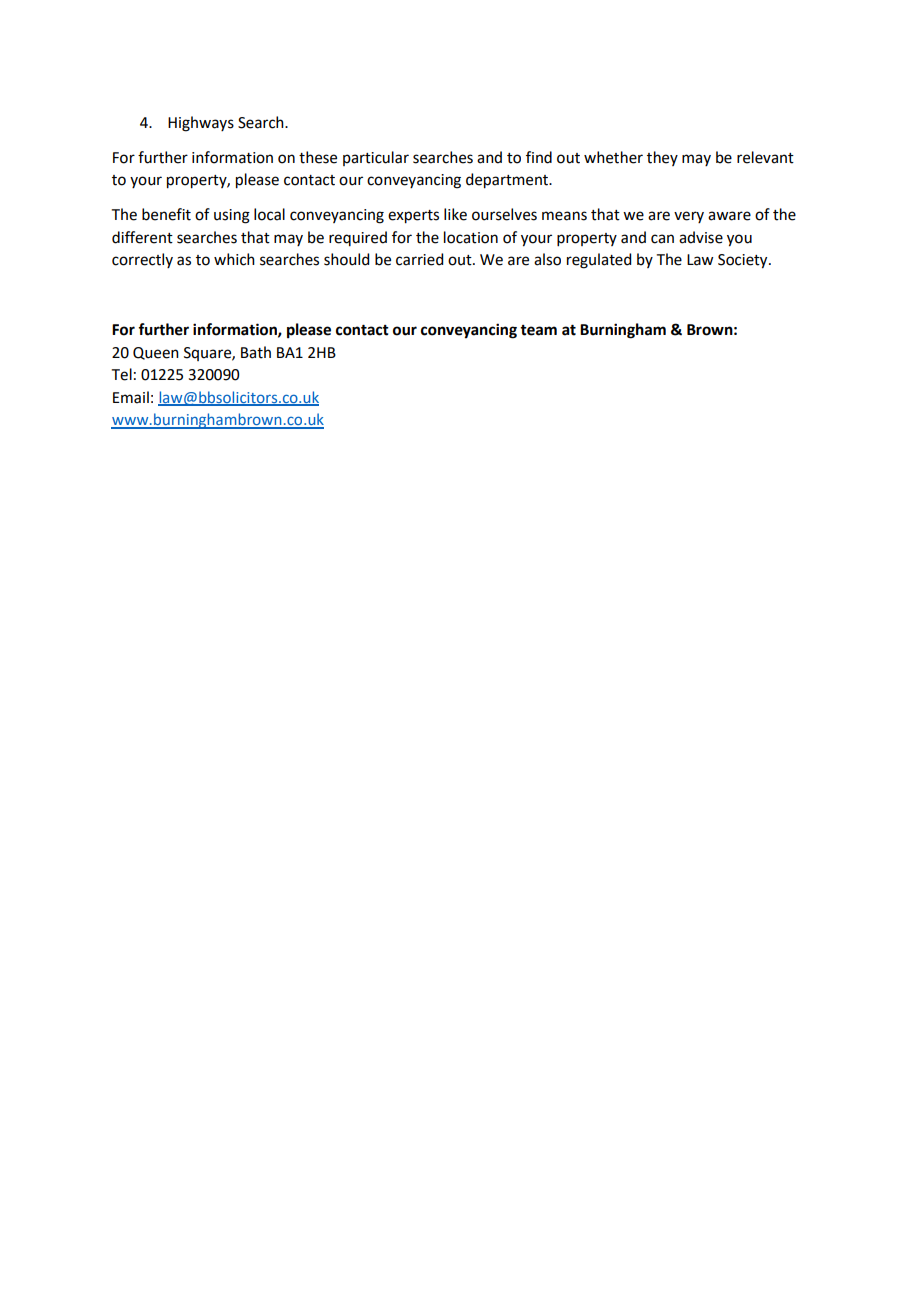 This screenshot has height=1308, width=924. I want to click on carried, so click(419, 259).
